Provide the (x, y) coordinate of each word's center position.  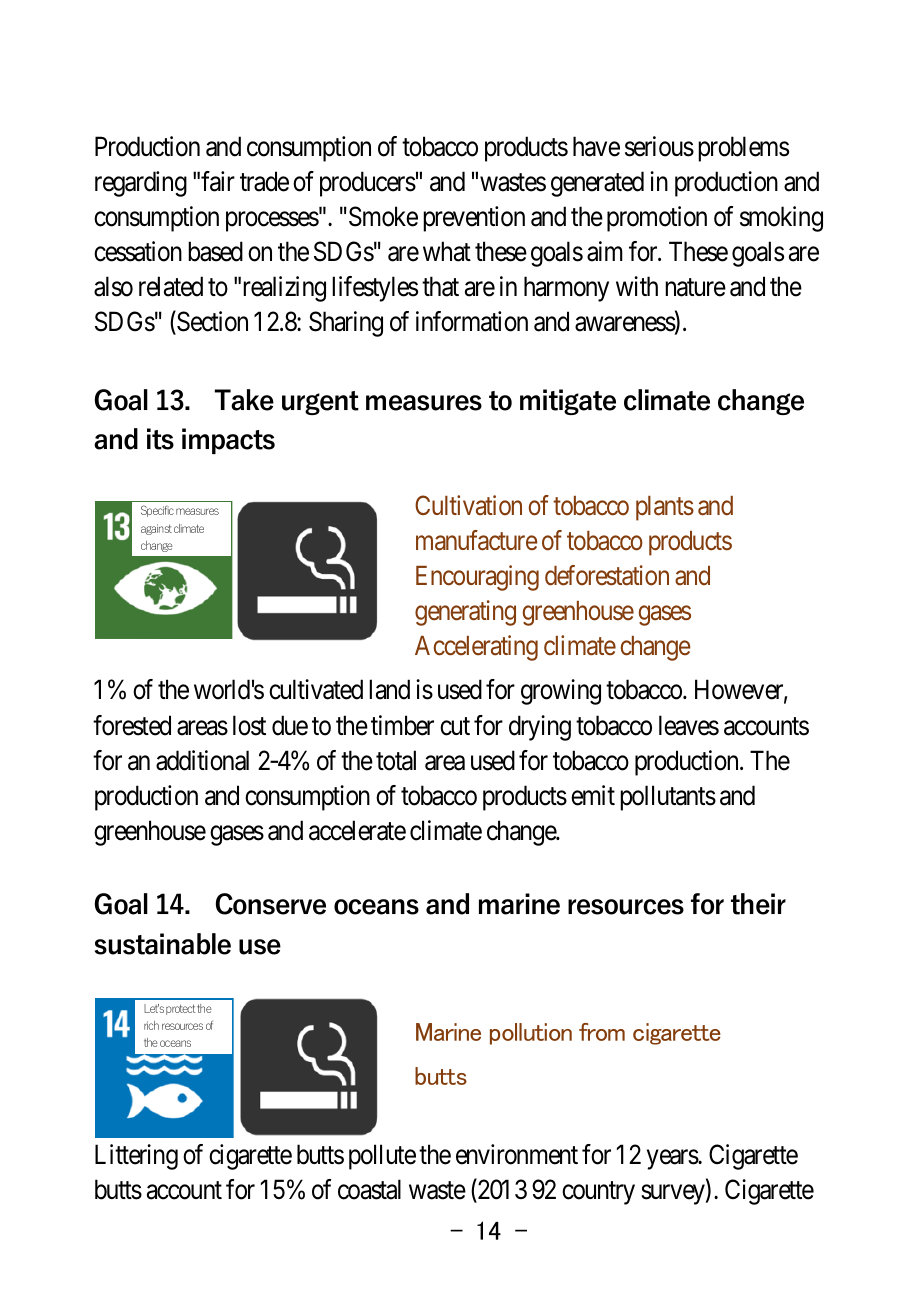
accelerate (357, 830)
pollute (382, 1157)
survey (674, 1195)
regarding (141, 184)
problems (743, 149)
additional (202, 760)
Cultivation (468, 505)
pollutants (668, 798)
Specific (157, 511)
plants (665, 508)
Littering (136, 1157)
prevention (474, 219)
